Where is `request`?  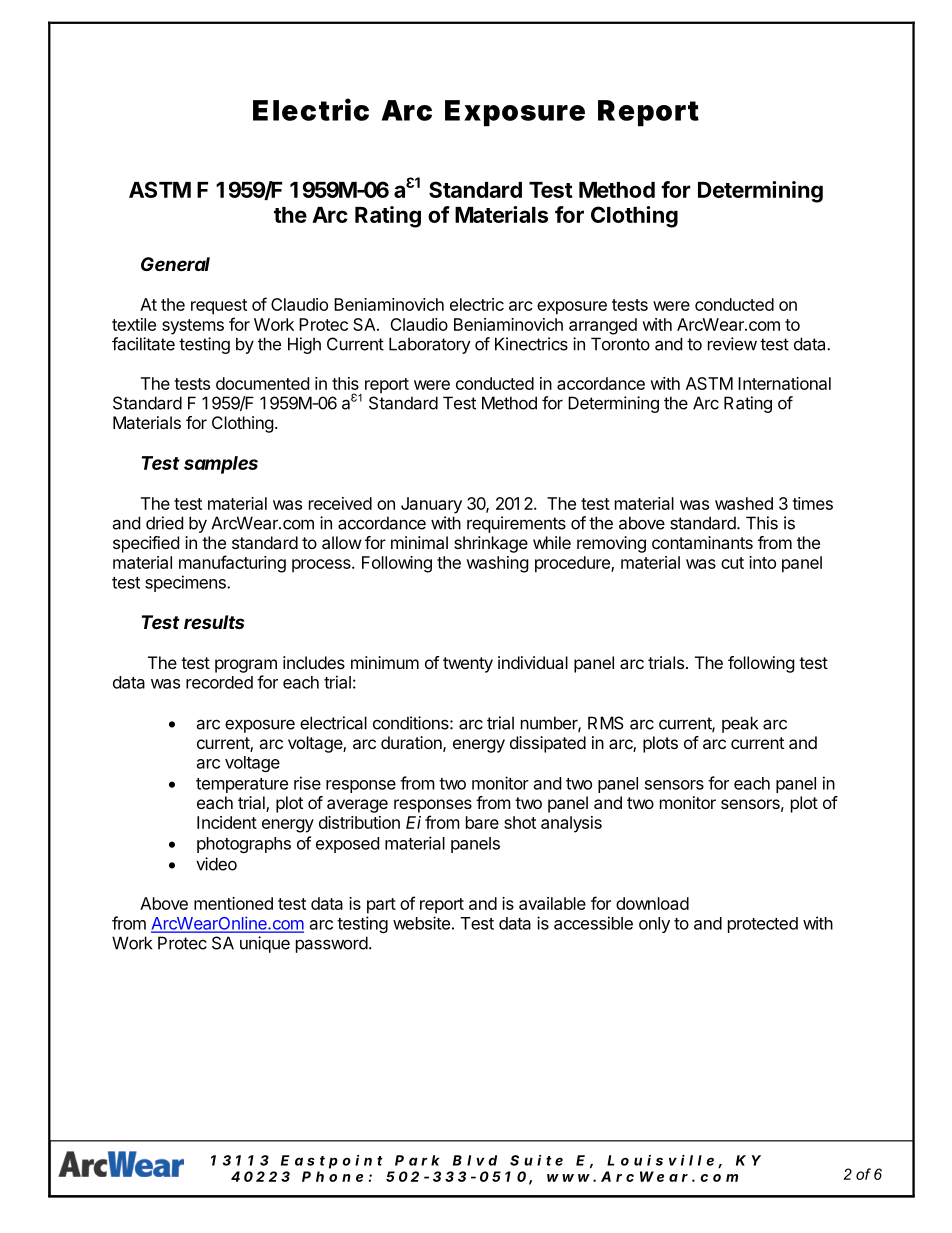
request is located at coordinates (219, 307).
